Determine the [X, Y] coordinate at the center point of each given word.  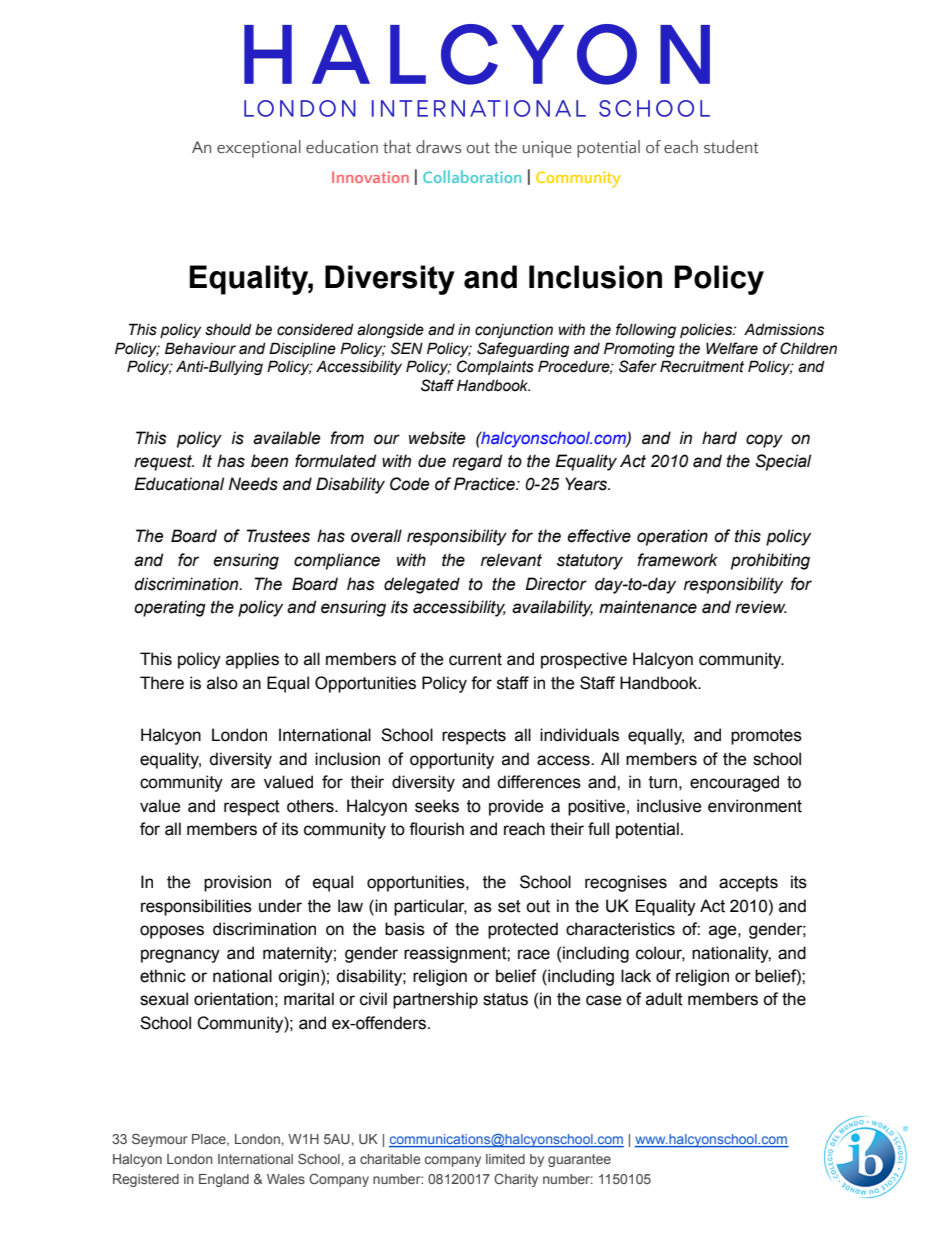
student [731, 147]
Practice [485, 484]
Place [210, 1140]
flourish [436, 829]
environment [755, 806]
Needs [253, 484]
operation [672, 537]
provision [237, 883]
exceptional [259, 149]
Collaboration [472, 176]
